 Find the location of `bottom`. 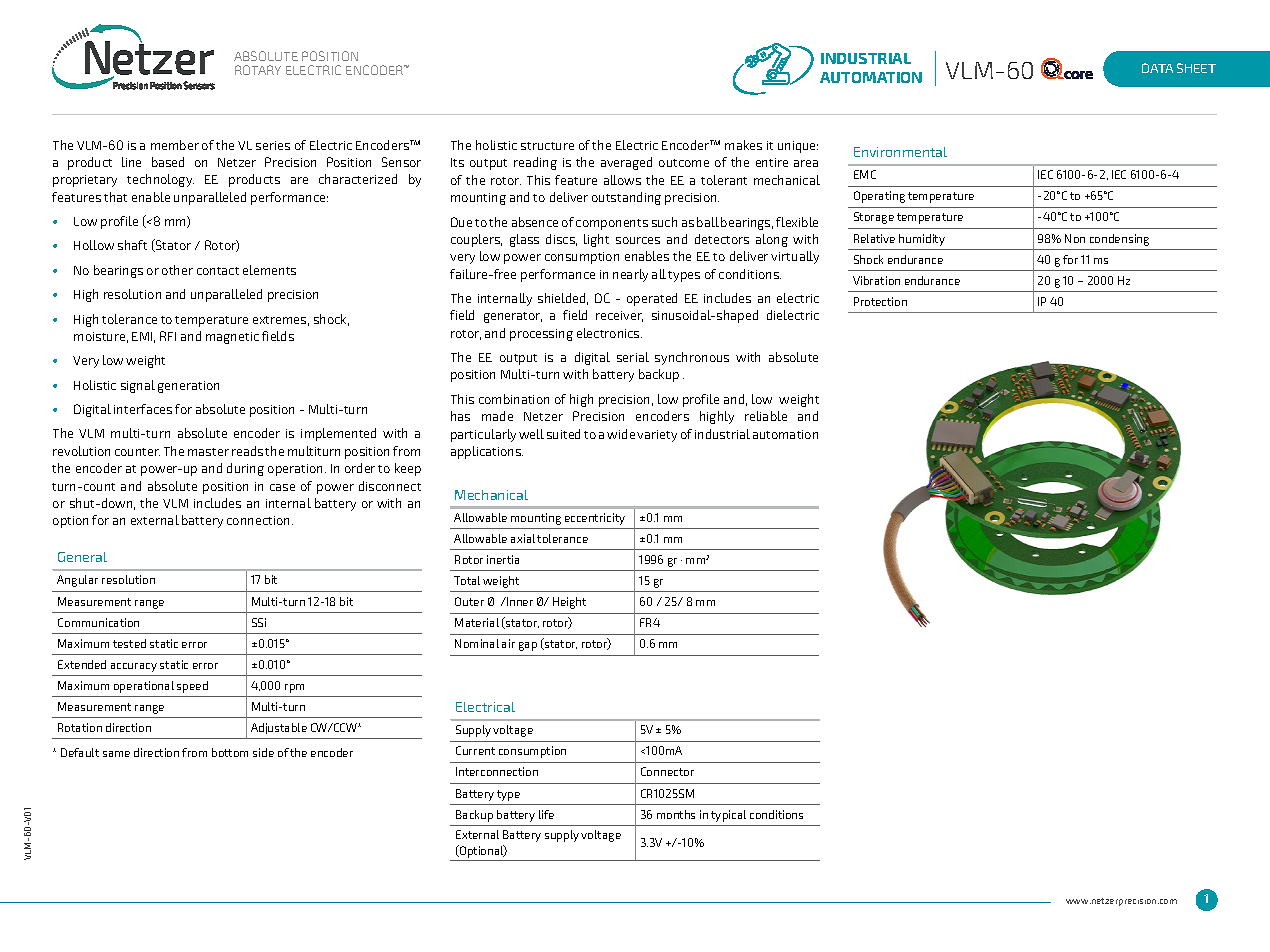

bottom is located at coordinates (230, 752).
